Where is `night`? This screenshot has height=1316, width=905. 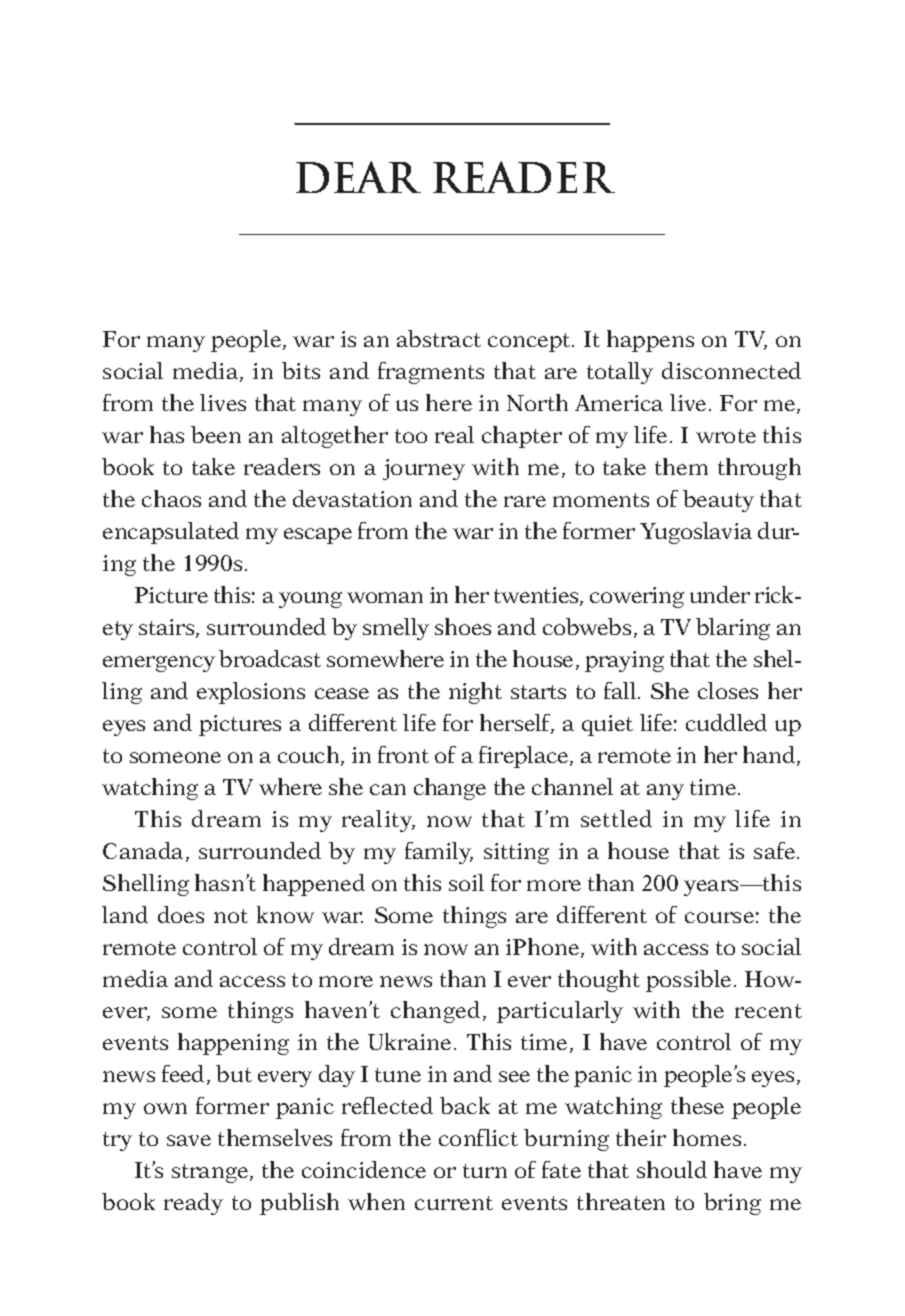
night is located at coordinates (475, 693).
